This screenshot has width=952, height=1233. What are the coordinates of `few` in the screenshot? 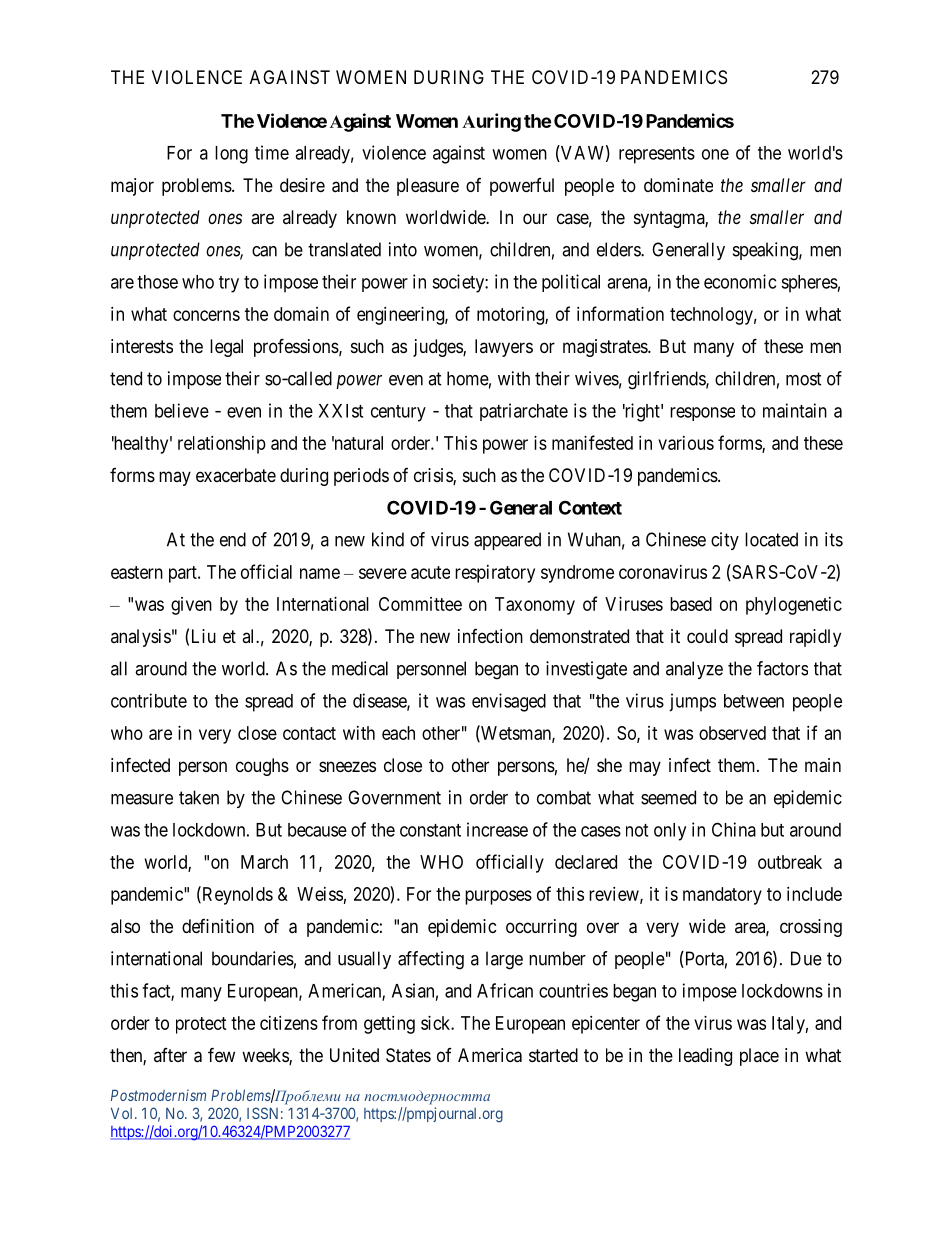 It's located at (221, 1054).
